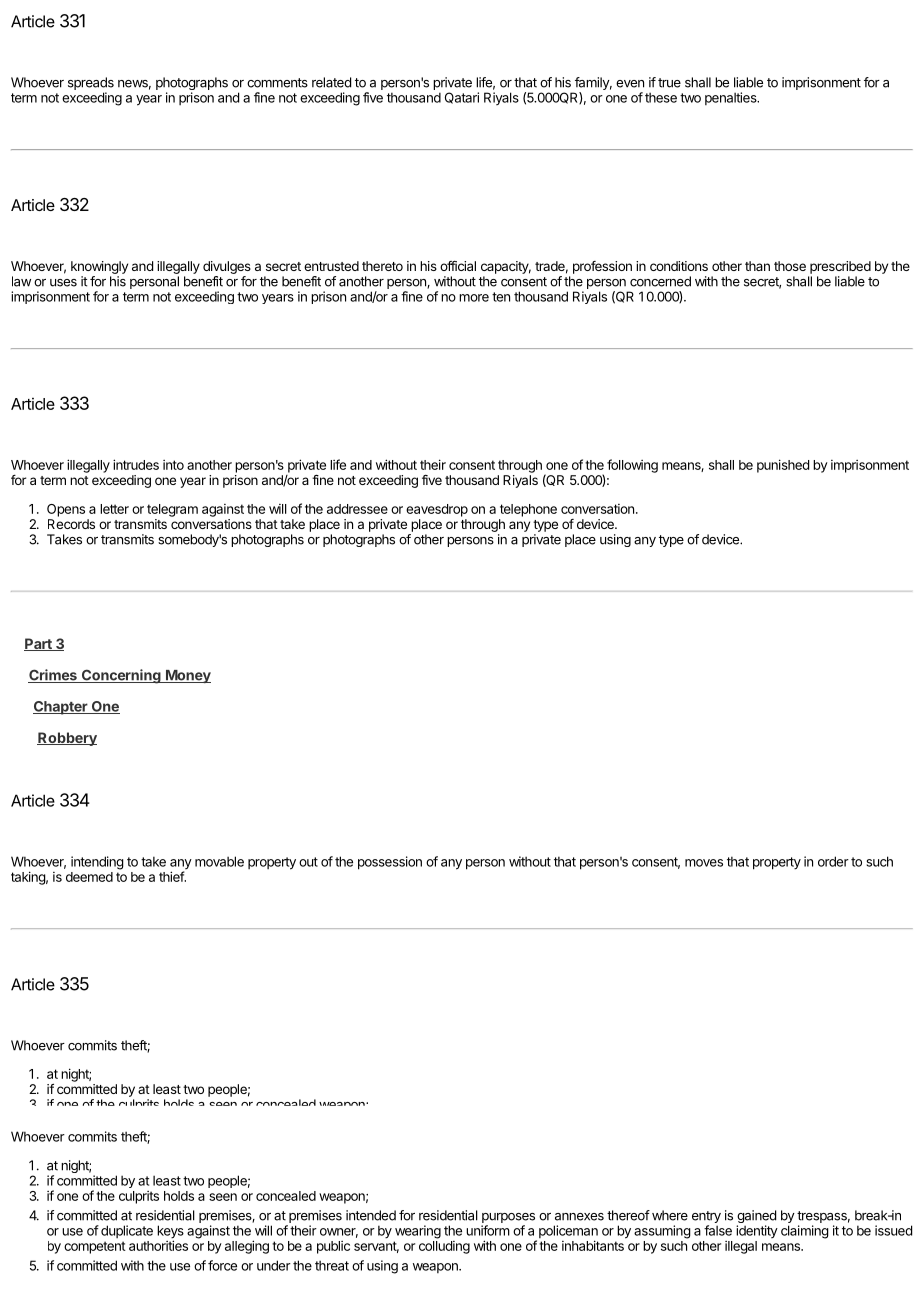 Image resolution: width=924 pixels, height=1308 pixels. What do you see at coordinates (91, 85) in the document?
I see `spreads` at bounding box center [91, 85].
